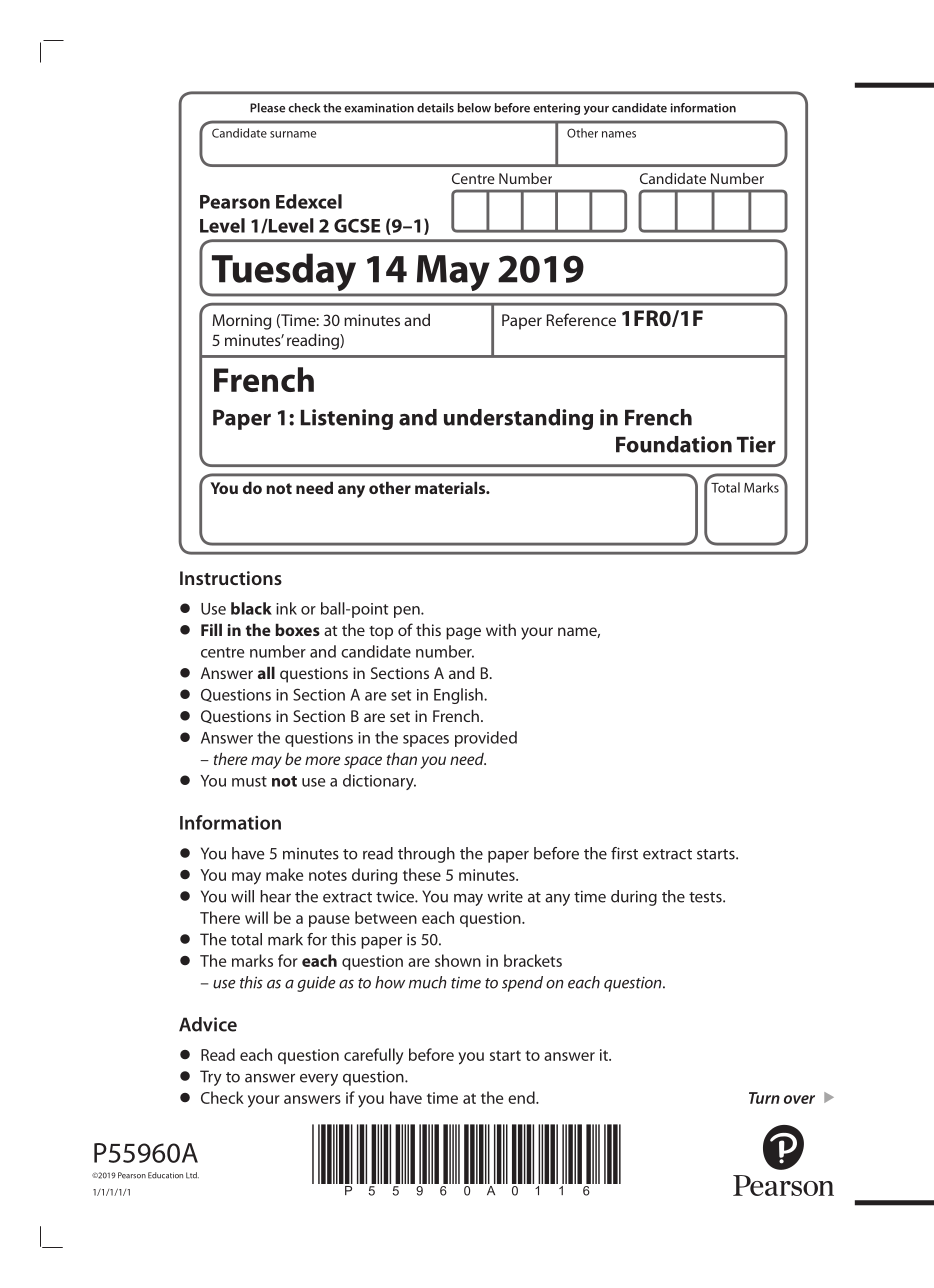 This document has height=1288, width=934. I want to click on Ltd, so click(192, 1175).
